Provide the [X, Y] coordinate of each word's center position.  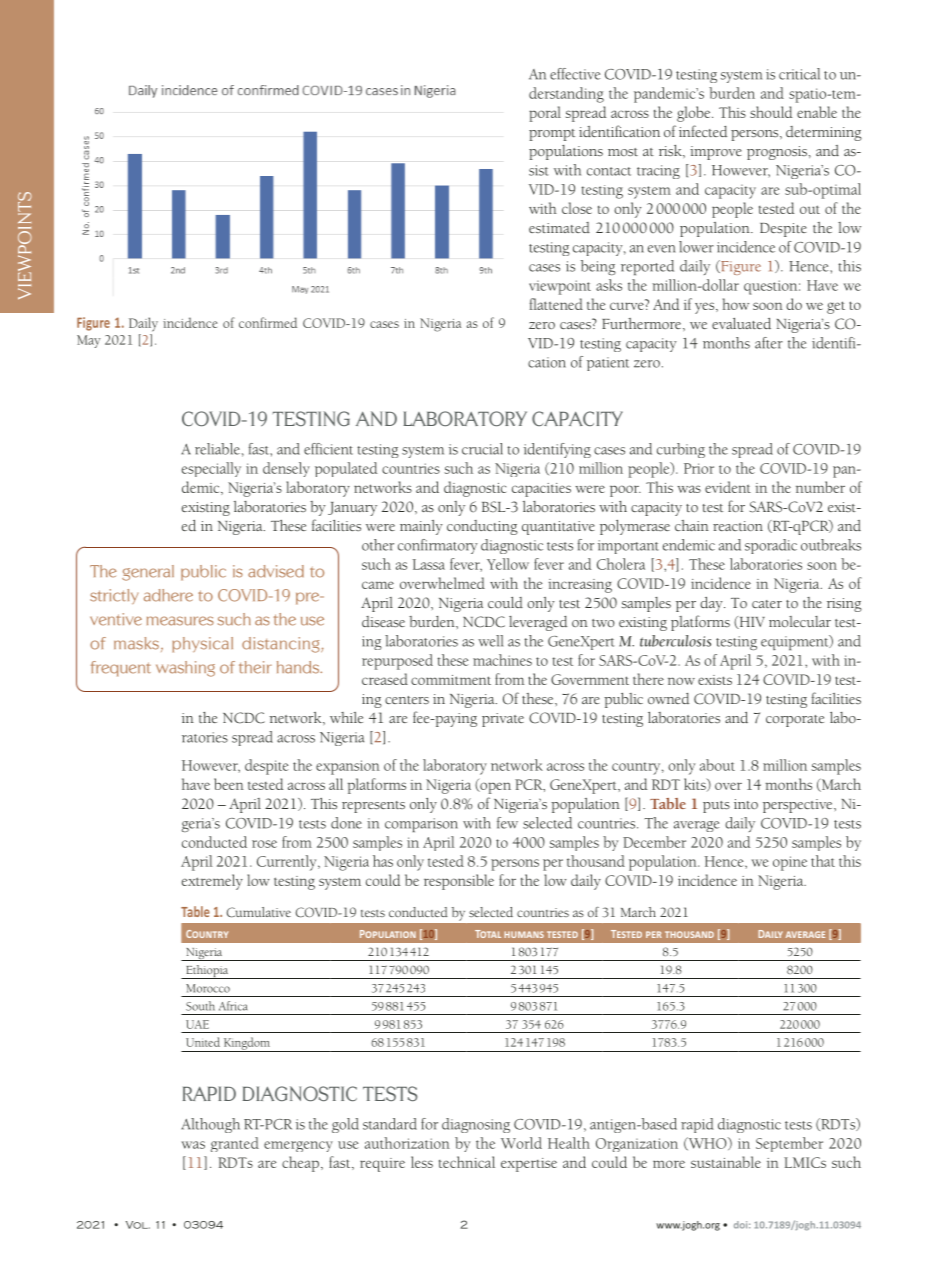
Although [210, 1125]
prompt [552, 135]
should [771, 112]
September [789, 1144]
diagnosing [476, 1125]
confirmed [268, 322]
